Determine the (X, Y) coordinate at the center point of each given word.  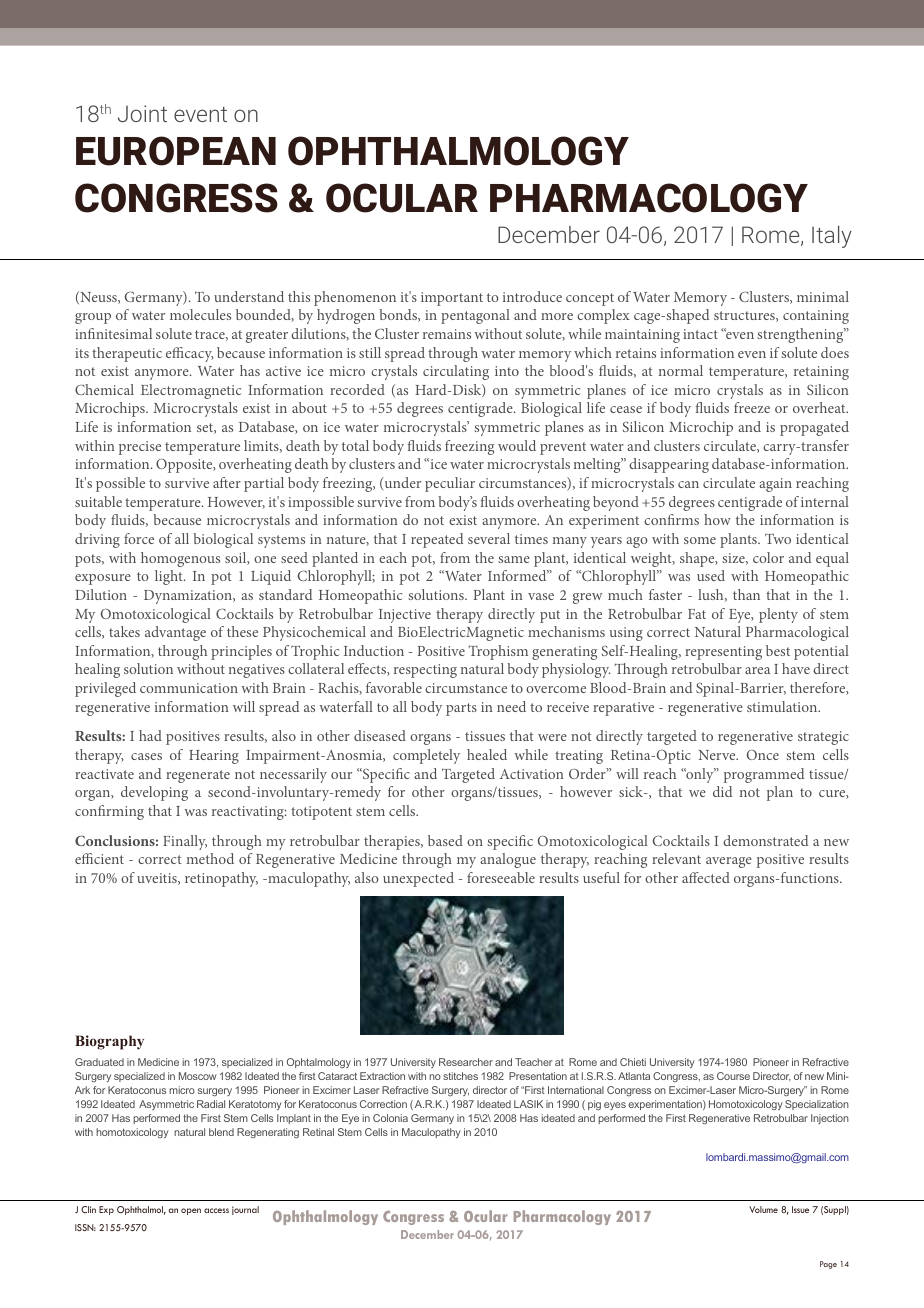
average (729, 862)
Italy (832, 237)
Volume (763, 1209)
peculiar (450, 484)
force (139, 538)
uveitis (158, 879)
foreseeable (501, 877)
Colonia (390, 1118)
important (452, 299)
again (775, 485)
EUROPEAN (176, 151)
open (191, 1211)
